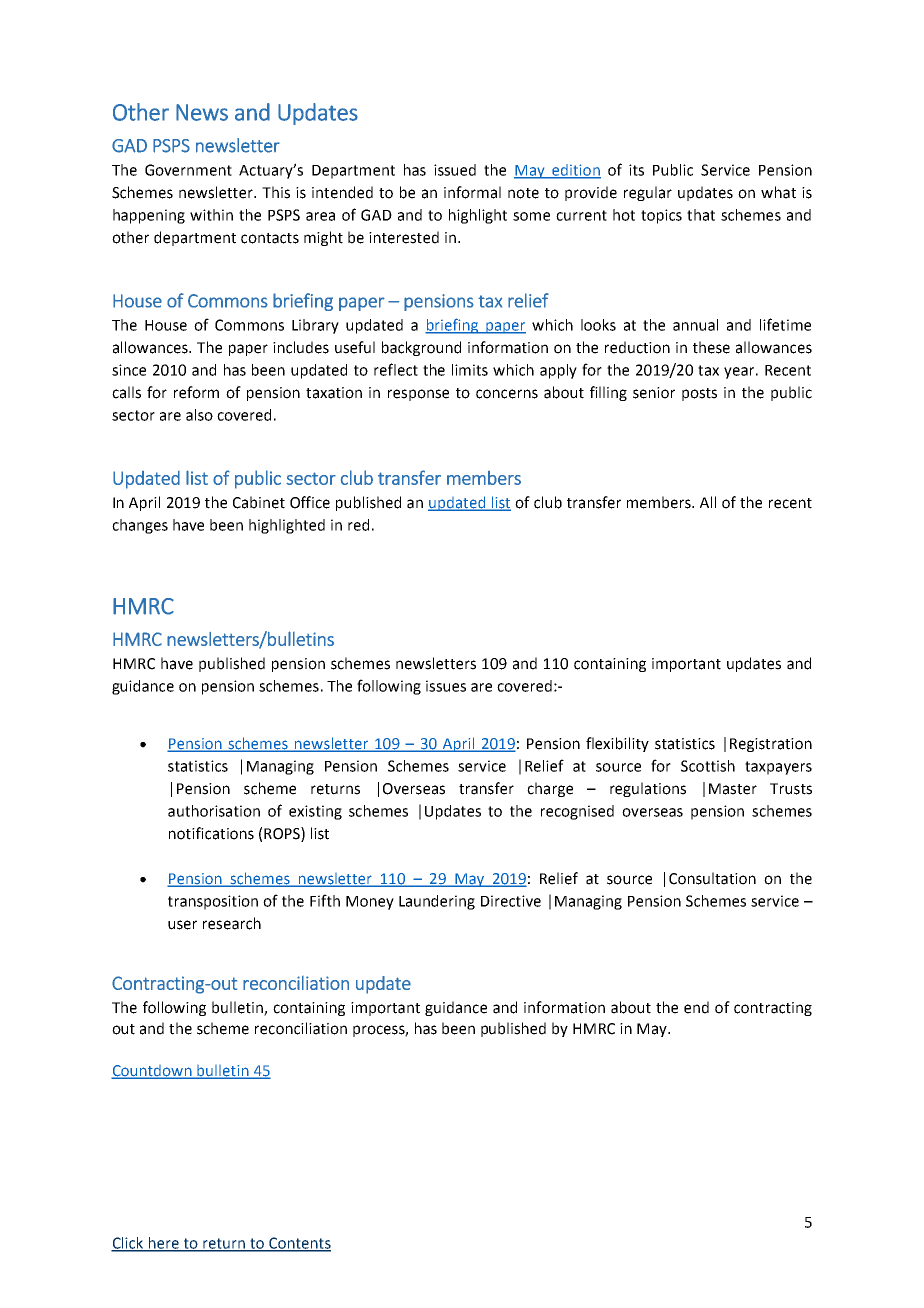 The image size is (924, 1308). Describe the element at coordinates (214, 811) in the screenshot. I see `authorisation` at that location.
